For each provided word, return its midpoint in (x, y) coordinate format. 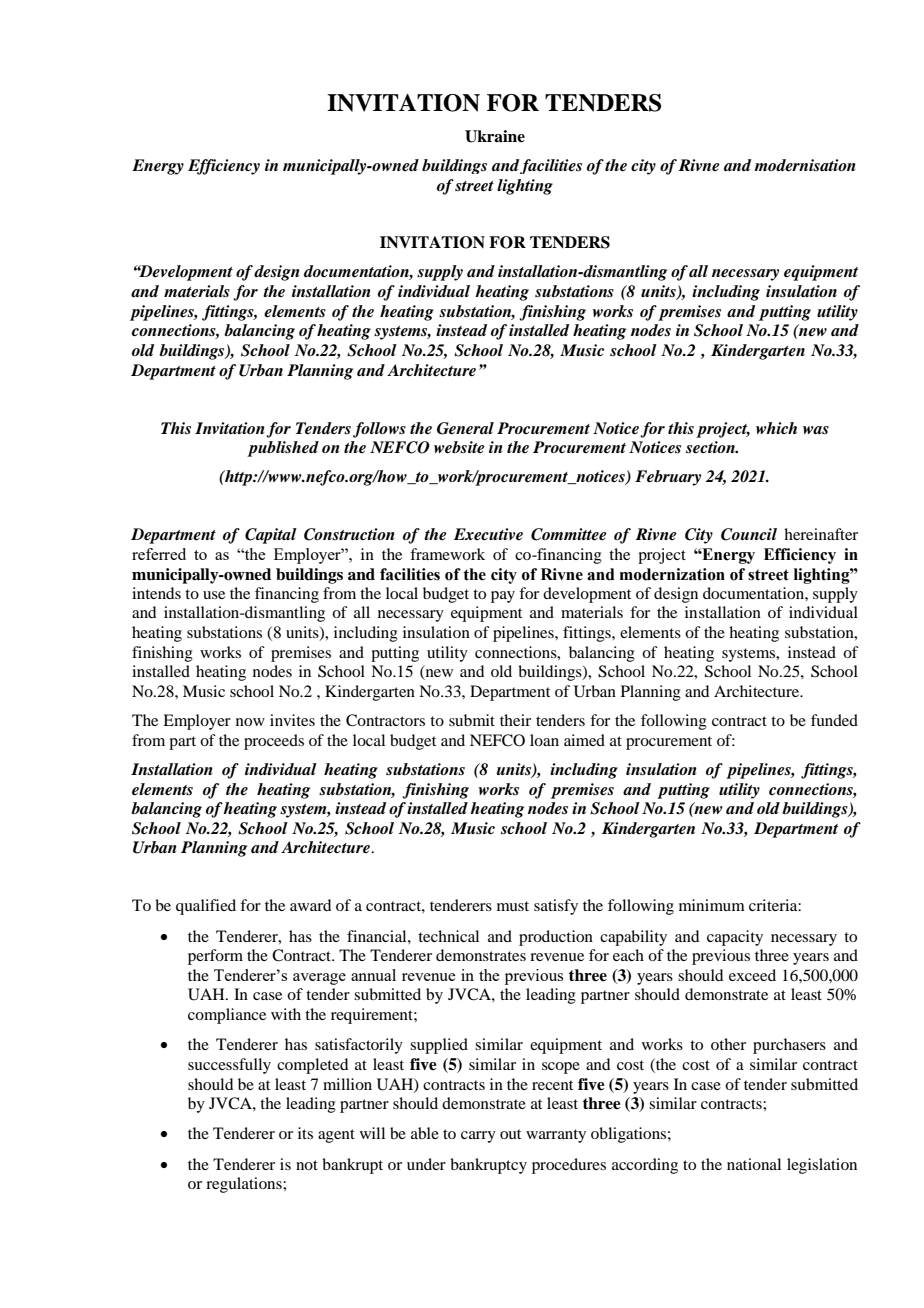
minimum (712, 905)
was (816, 430)
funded (834, 720)
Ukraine (495, 136)
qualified (206, 907)
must (513, 906)
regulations (245, 1185)
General (465, 428)
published (283, 449)
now (250, 722)
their (515, 720)
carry (478, 1137)
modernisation (805, 165)
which (776, 428)
